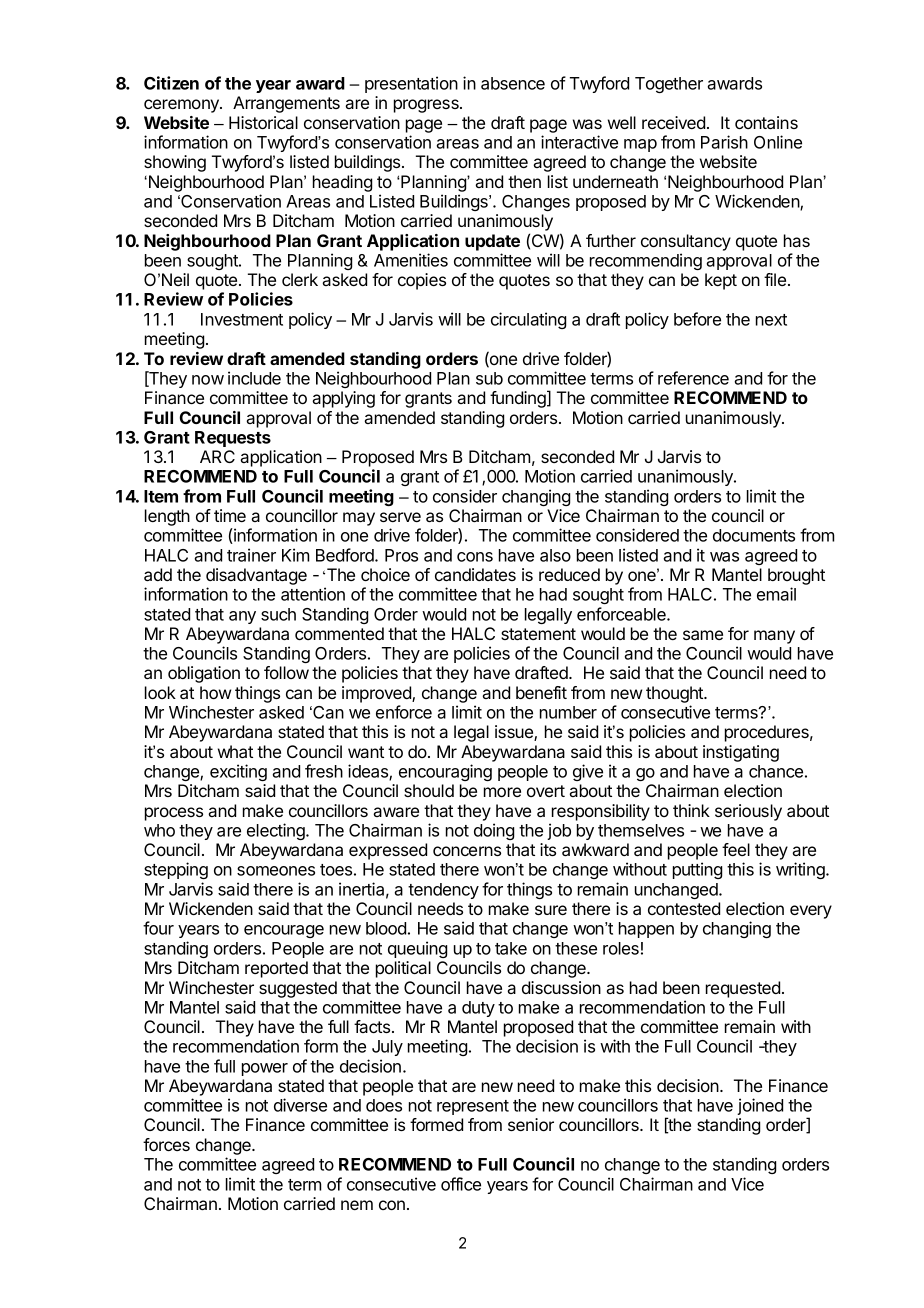 Image resolution: width=924 pixels, height=1308 pixels. What do you see at coordinates (461, 1184) in the image?
I see `office` at bounding box center [461, 1184].
